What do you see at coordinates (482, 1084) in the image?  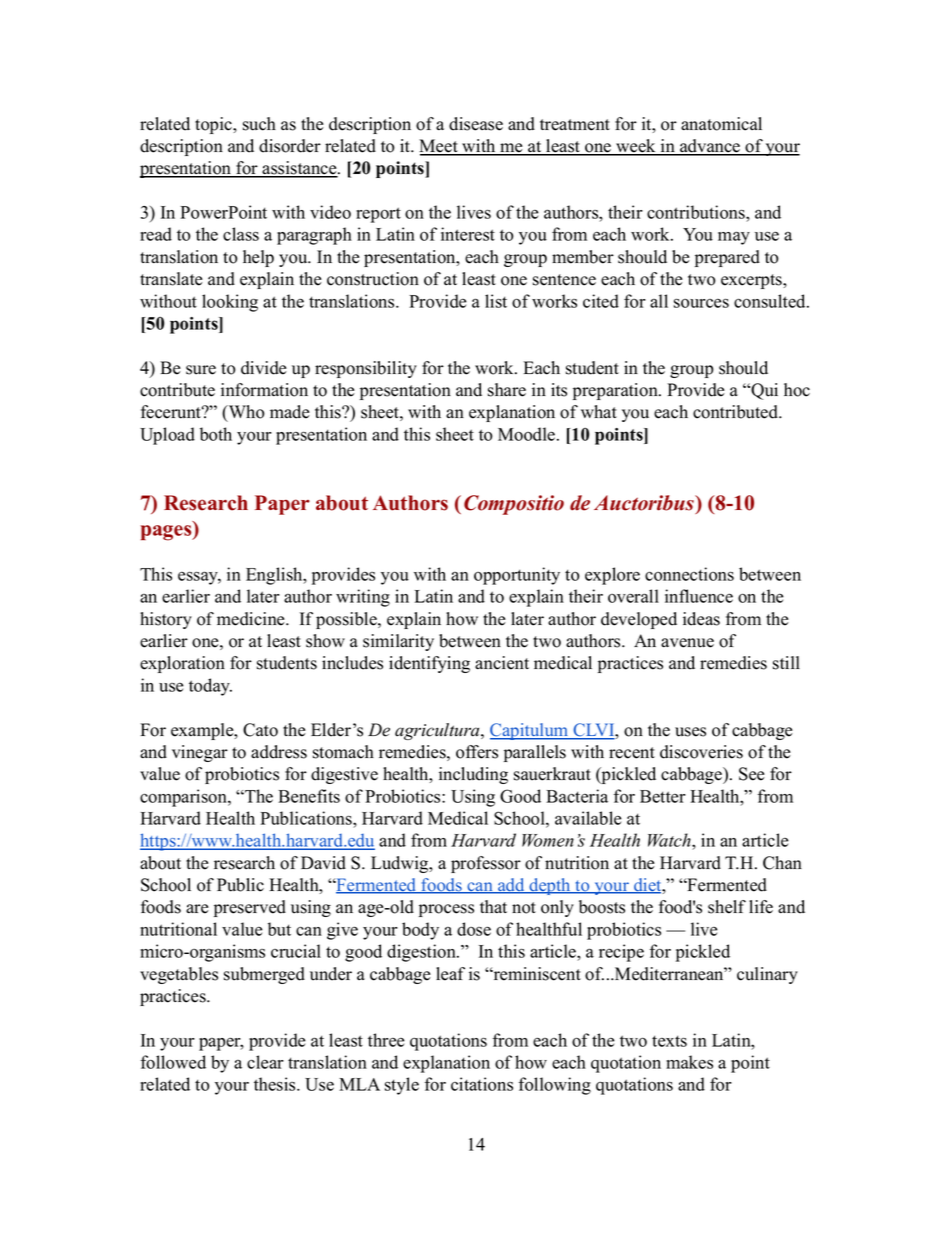 I see `citations` at bounding box center [482, 1084].
